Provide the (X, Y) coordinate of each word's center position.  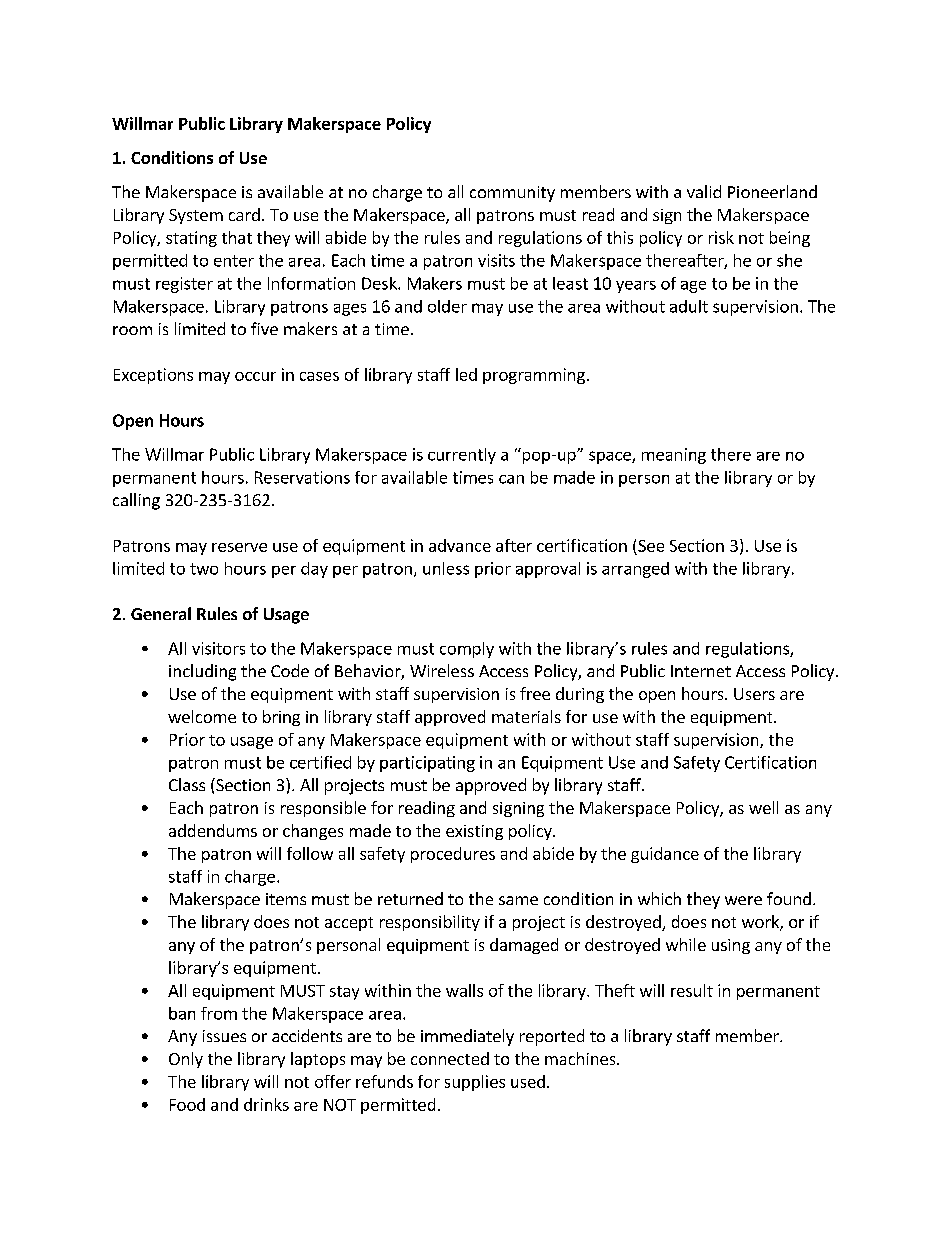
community (512, 194)
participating (427, 764)
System (196, 216)
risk (721, 237)
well (763, 807)
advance (460, 545)
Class (187, 784)
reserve (239, 547)
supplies (475, 1083)
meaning (674, 456)
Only (186, 1060)
